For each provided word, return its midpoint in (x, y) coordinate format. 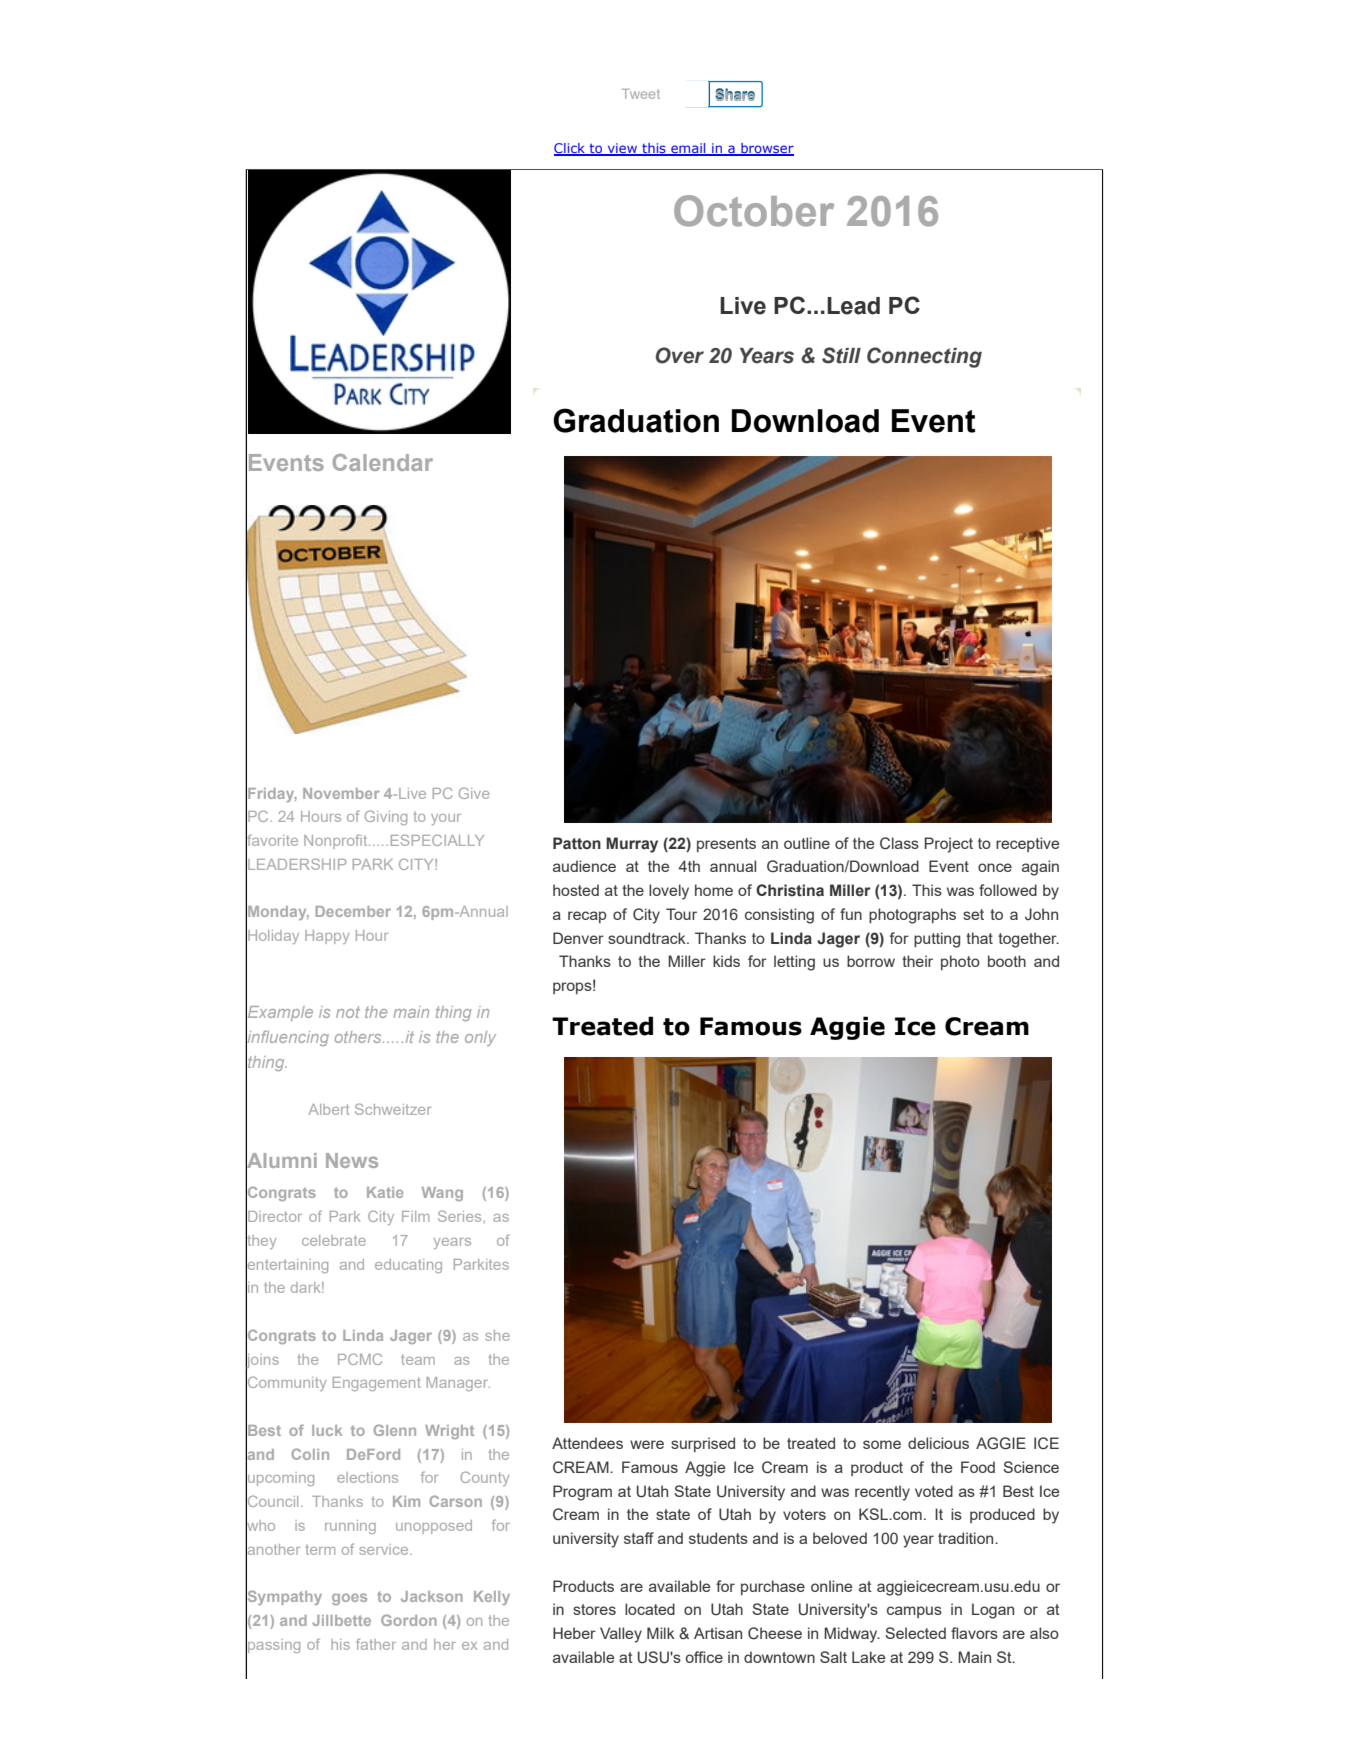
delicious (938, 1443)
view (622, 149)
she (498, 1335)
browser (766, 149)
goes (349, 1599)
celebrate (334, 1240)
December (353, 911)
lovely (669, 892)
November (341, 793)
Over (680, 355)
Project (949, 845)
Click (570, 149)
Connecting (924, 357)
